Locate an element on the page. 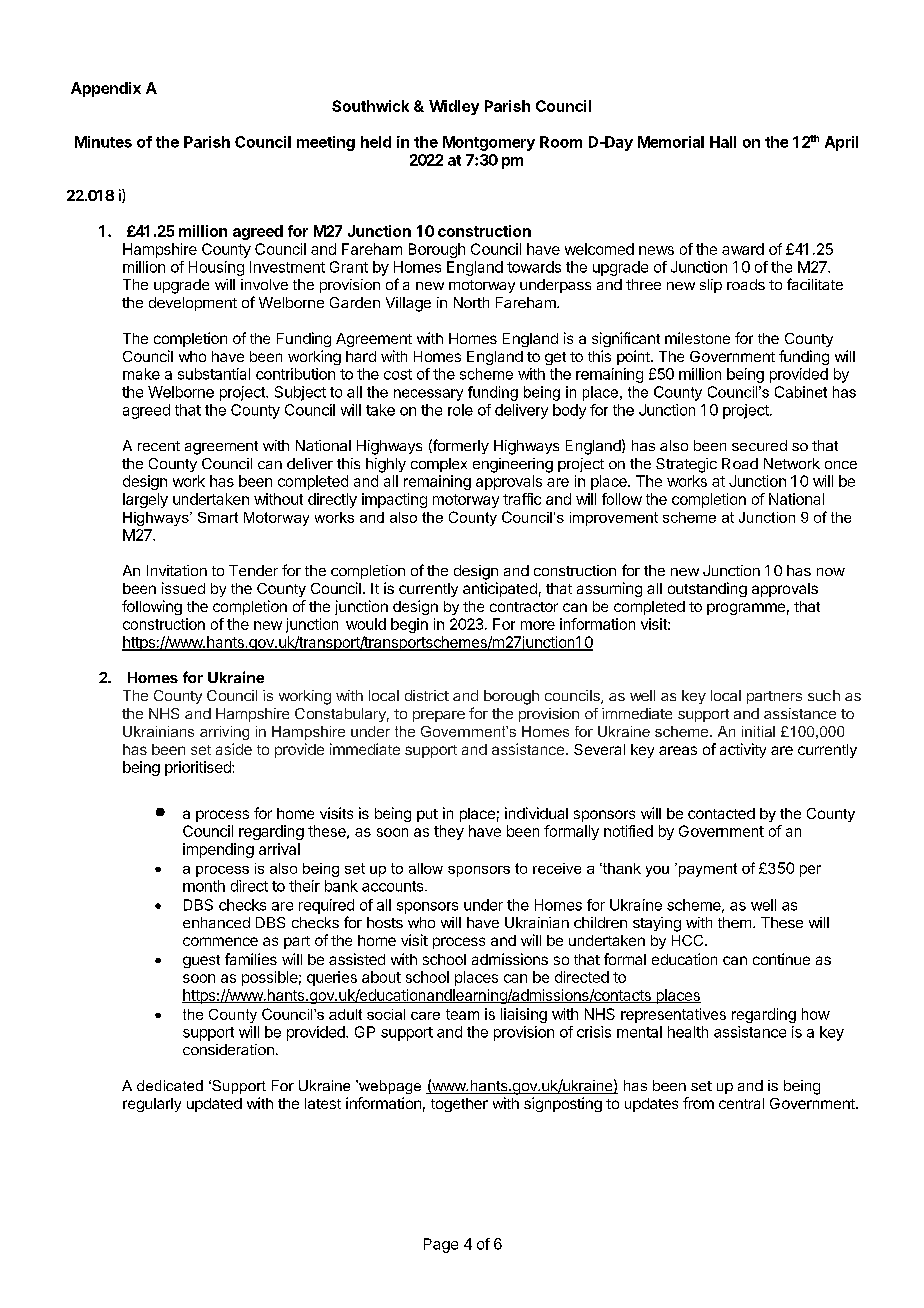 The width and height of the document is (924, 1308). Hall is located at coordinates (723, 142).
